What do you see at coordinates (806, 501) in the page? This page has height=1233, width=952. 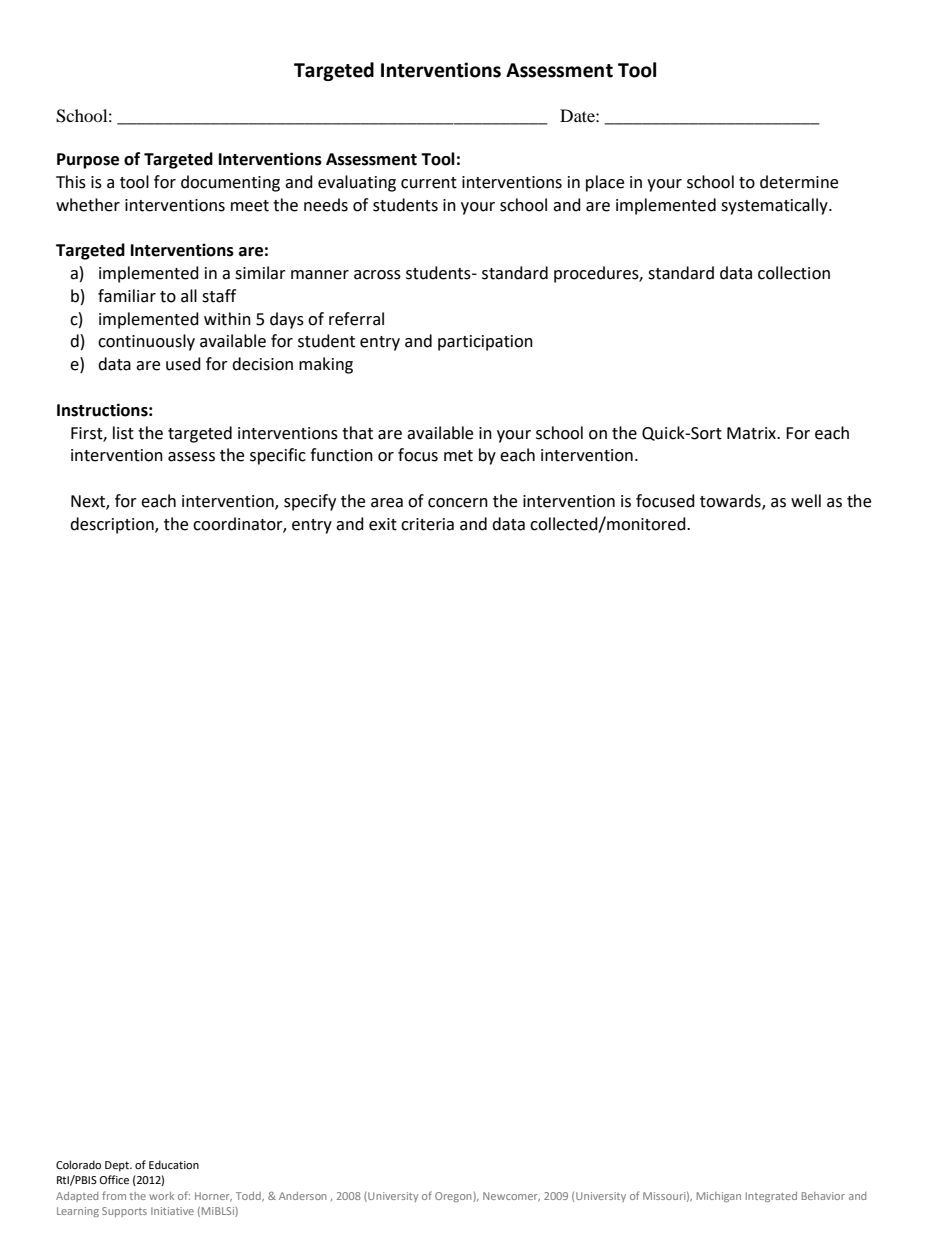 I see `well` at bounding box center [806, 501].
